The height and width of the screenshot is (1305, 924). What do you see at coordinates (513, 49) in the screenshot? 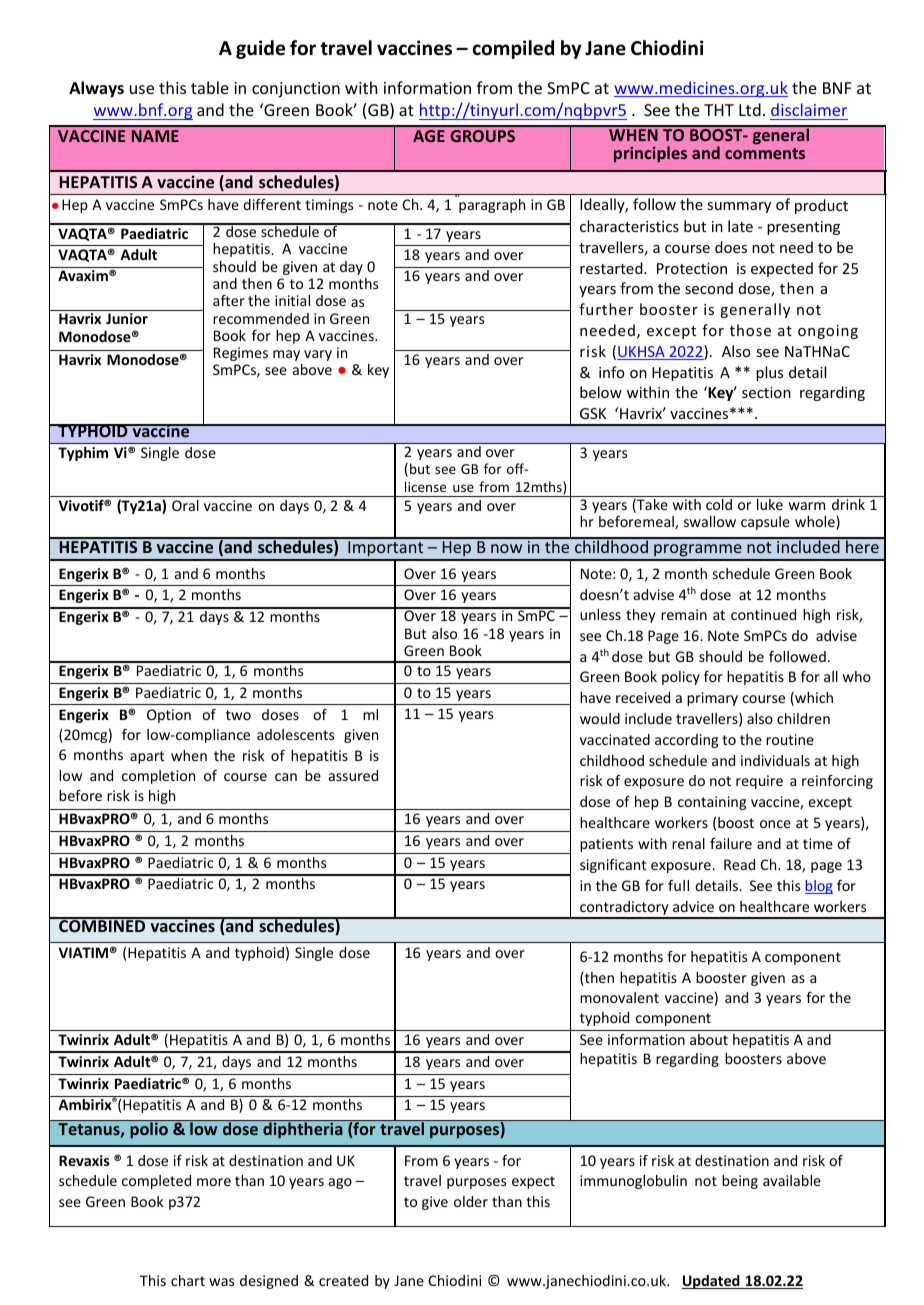
I see `compiled` at bounding box center [513, 49].
